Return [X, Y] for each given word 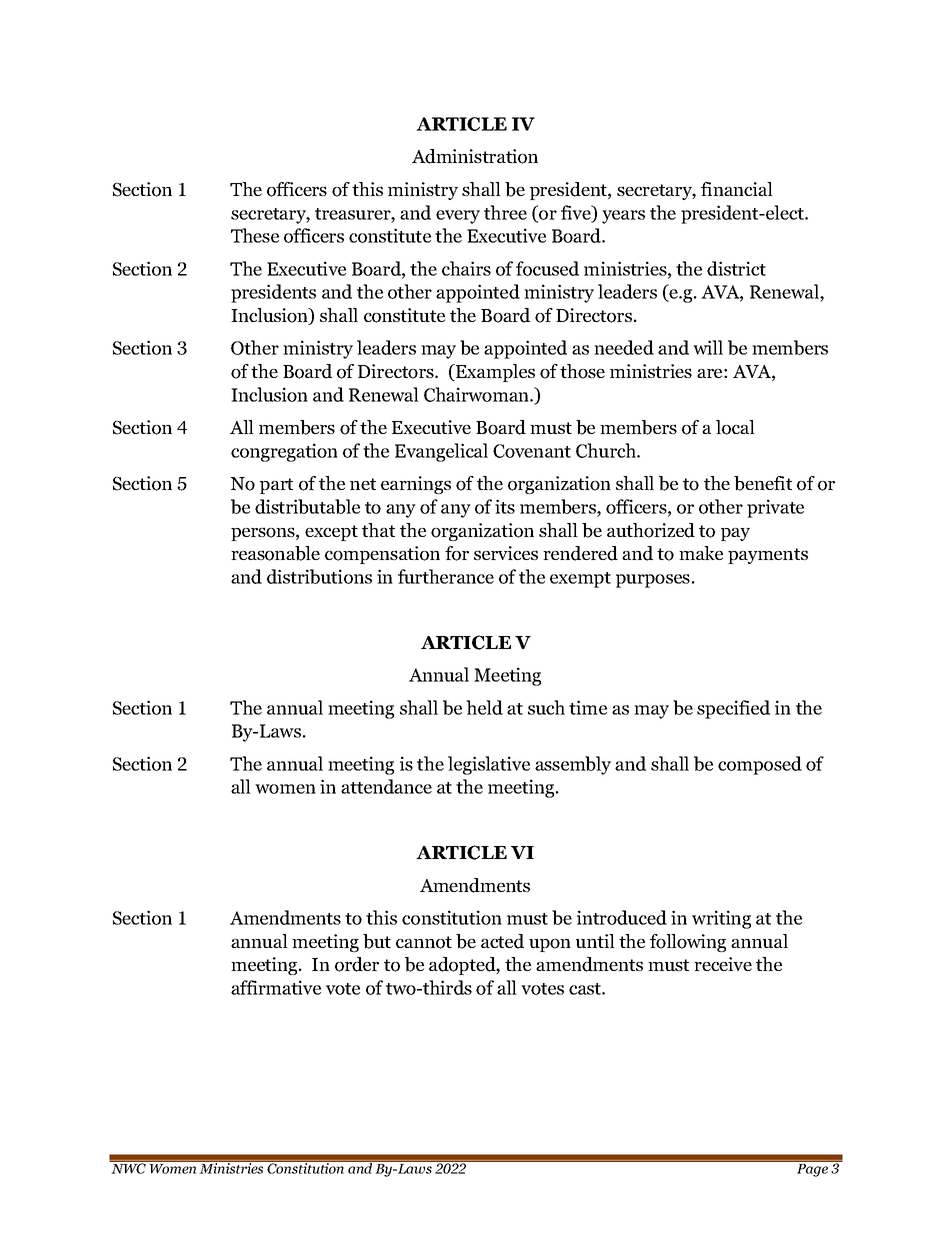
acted [502, 941]
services [506, 553]
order [357, 964]
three [505, 212]
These [255, 235]
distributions [319, 576]
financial [737, 189]
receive [723, 964]
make [701, 553]
